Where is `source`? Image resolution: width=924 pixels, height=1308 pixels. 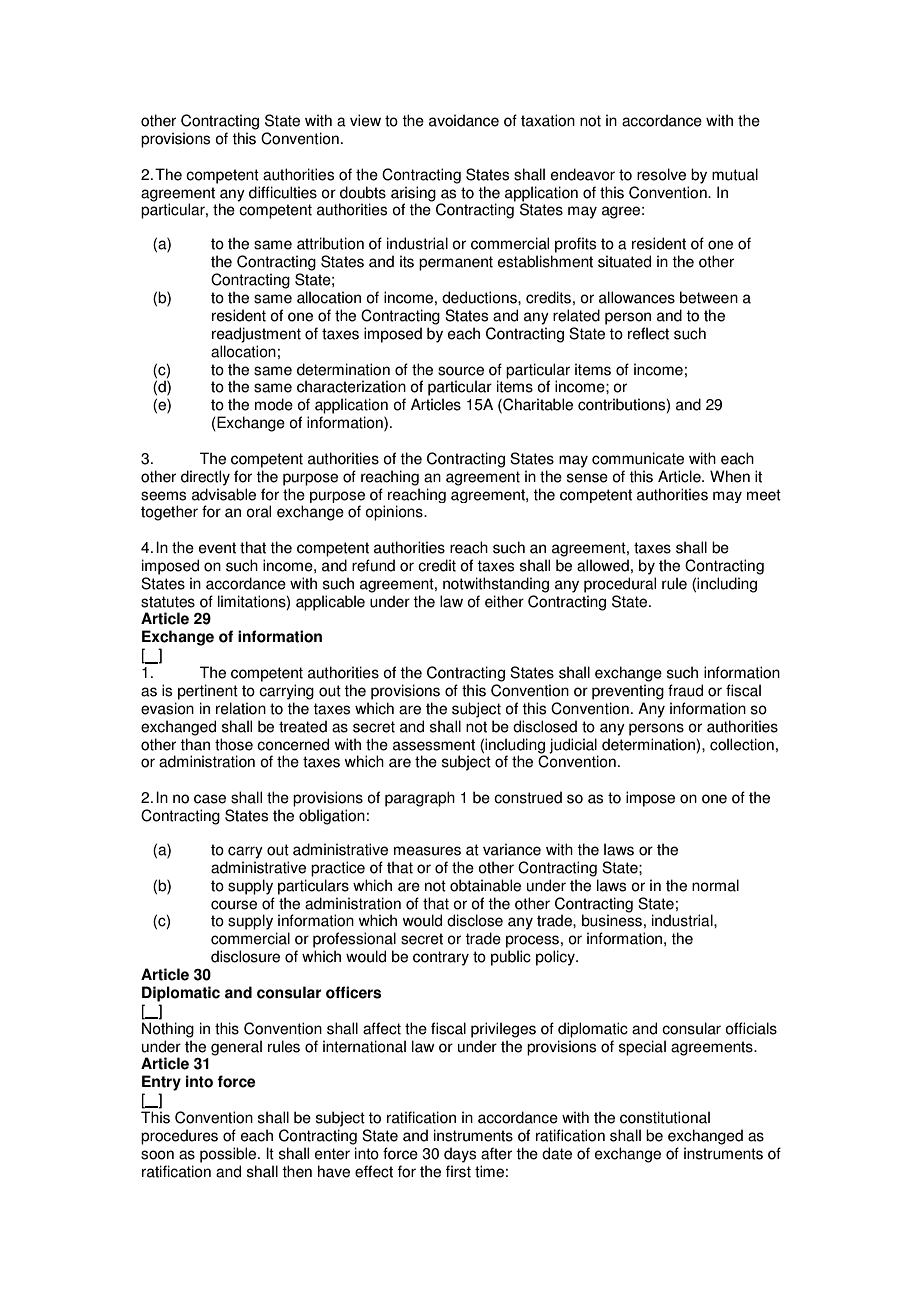 source is located at coordinates (461, 371).
